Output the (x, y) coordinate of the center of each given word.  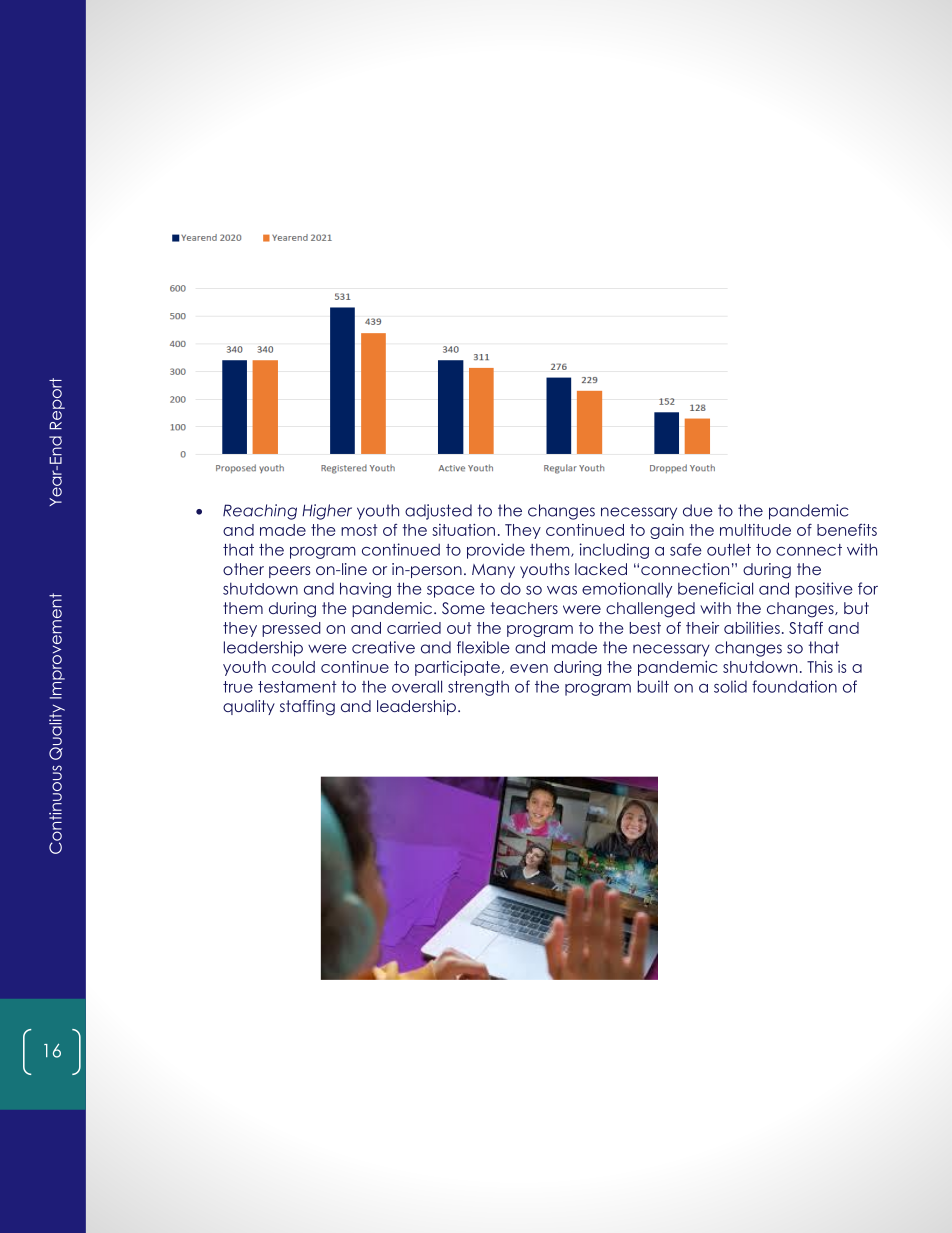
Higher (327, 512)
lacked (601, 569)
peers (290, 572)
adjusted (438, 512)
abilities (752, 628)
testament (297, 687)
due (698, 510)
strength (478, 688)
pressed (291, 629)
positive (824, 590)
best (645, 628)
